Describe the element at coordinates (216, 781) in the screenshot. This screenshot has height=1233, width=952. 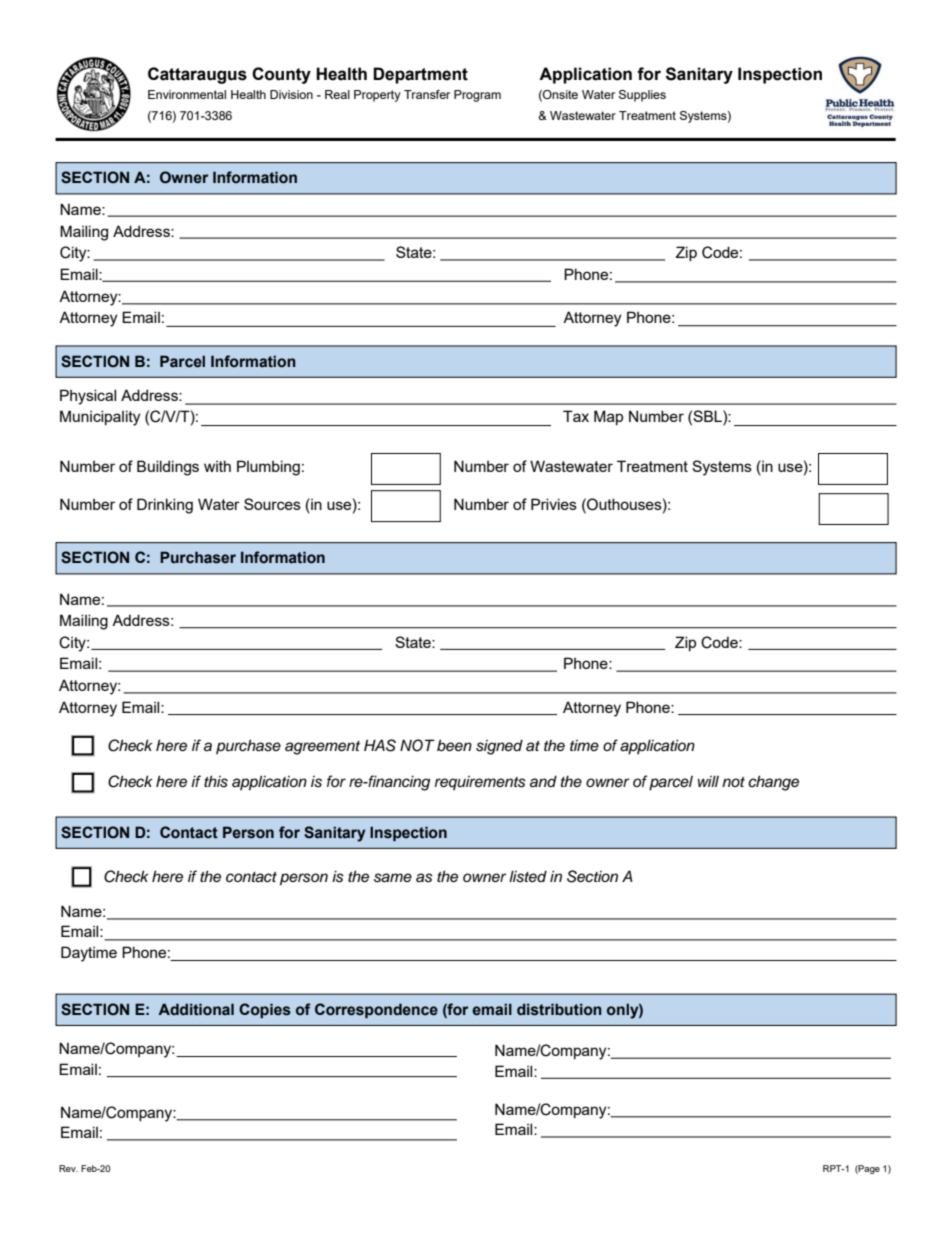
I see `this` at that location.
